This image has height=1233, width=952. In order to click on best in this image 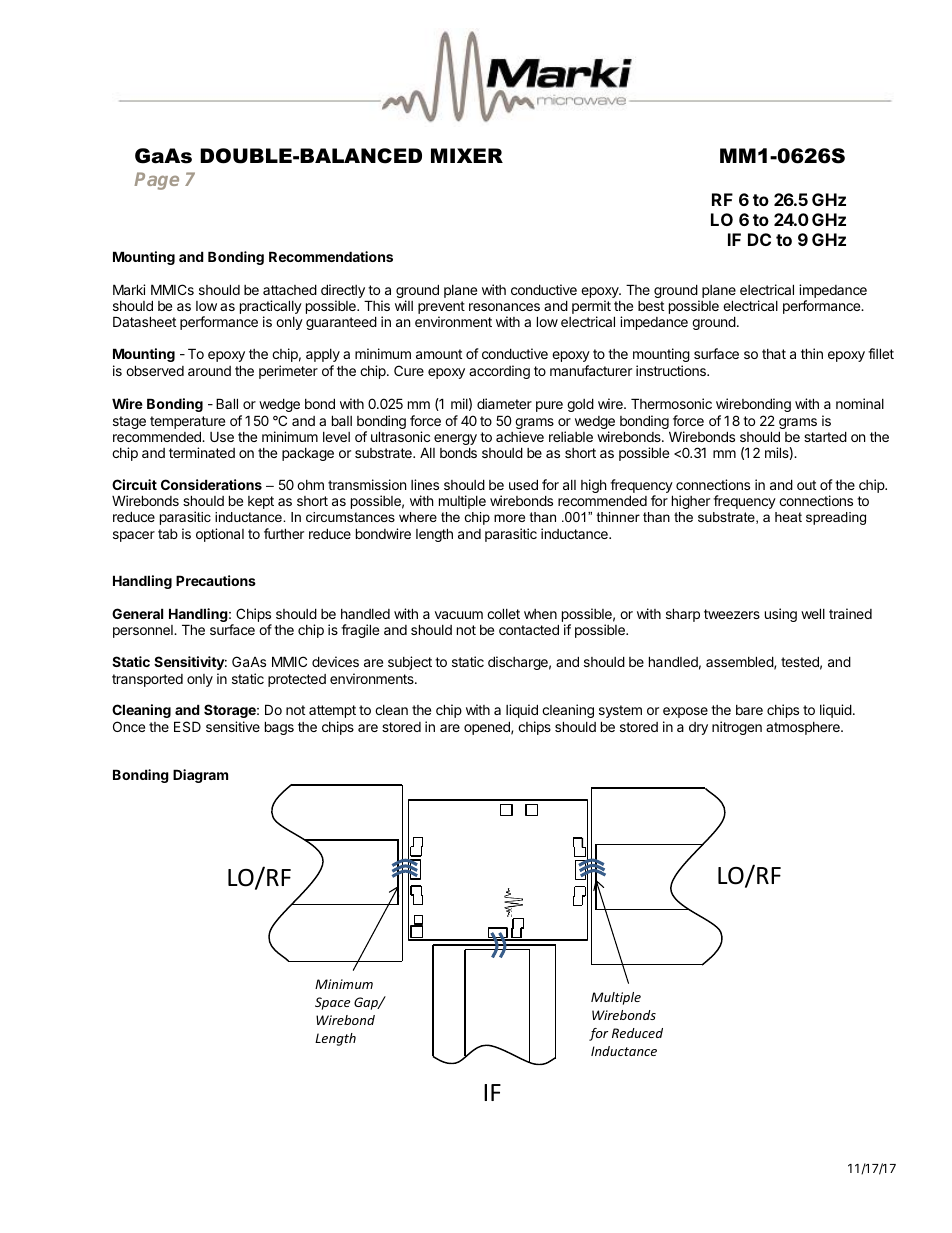, I will do `click(651, 306)`.
